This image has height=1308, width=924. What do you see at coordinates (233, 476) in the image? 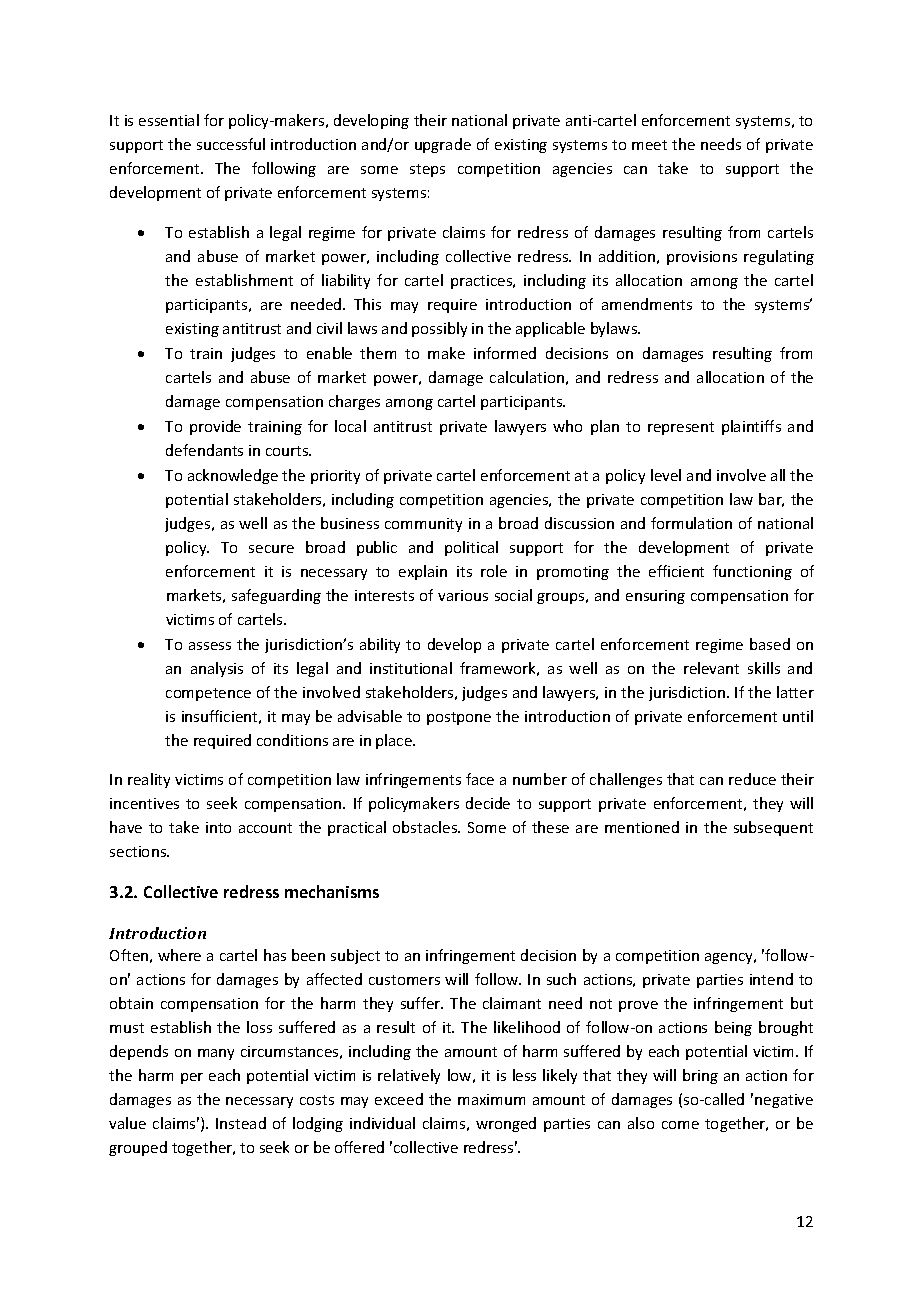
I see `acknowledge` at bounding box center [233, 476].
